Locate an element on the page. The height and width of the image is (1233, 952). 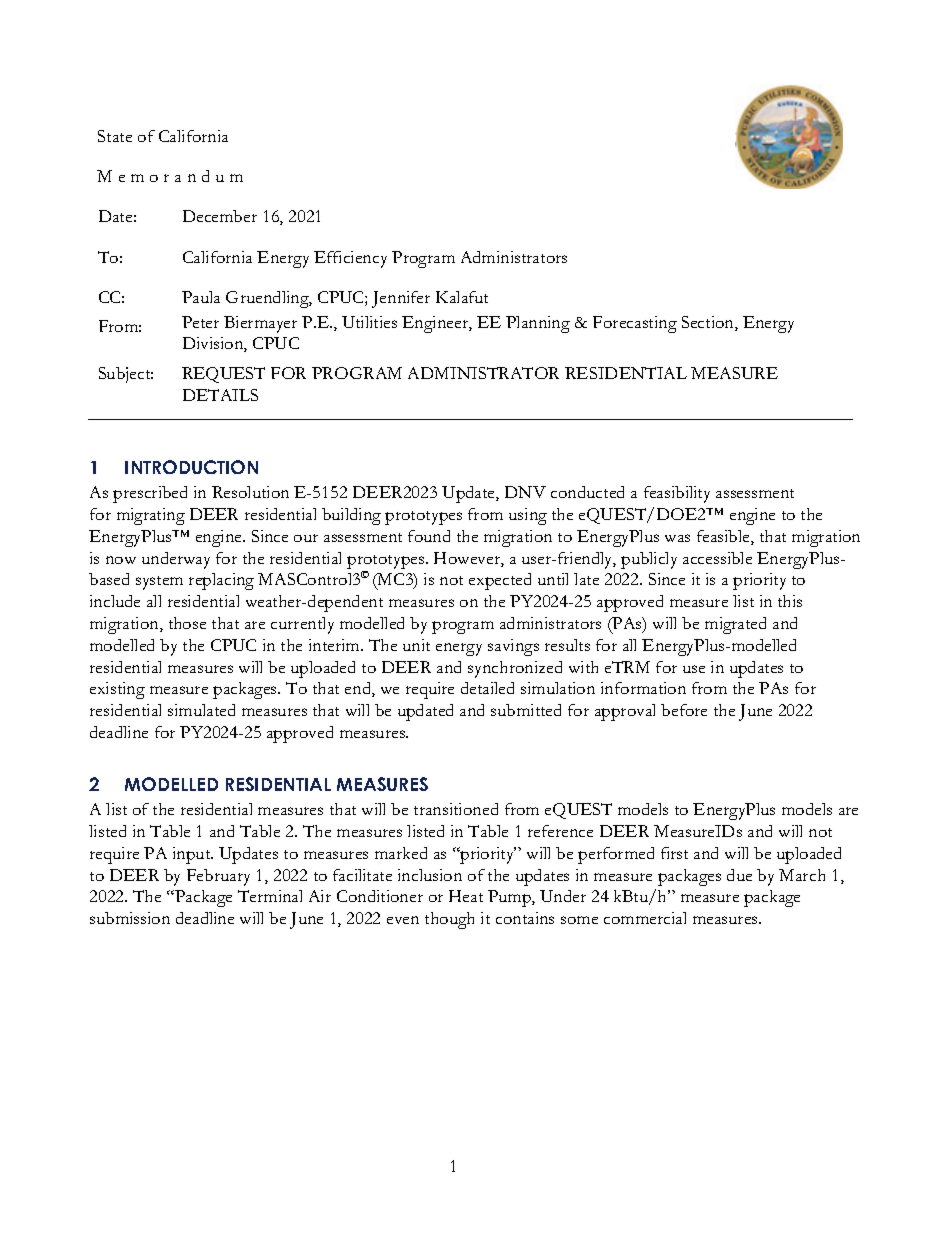
Forecasting is located at coordinates (635, 324).
